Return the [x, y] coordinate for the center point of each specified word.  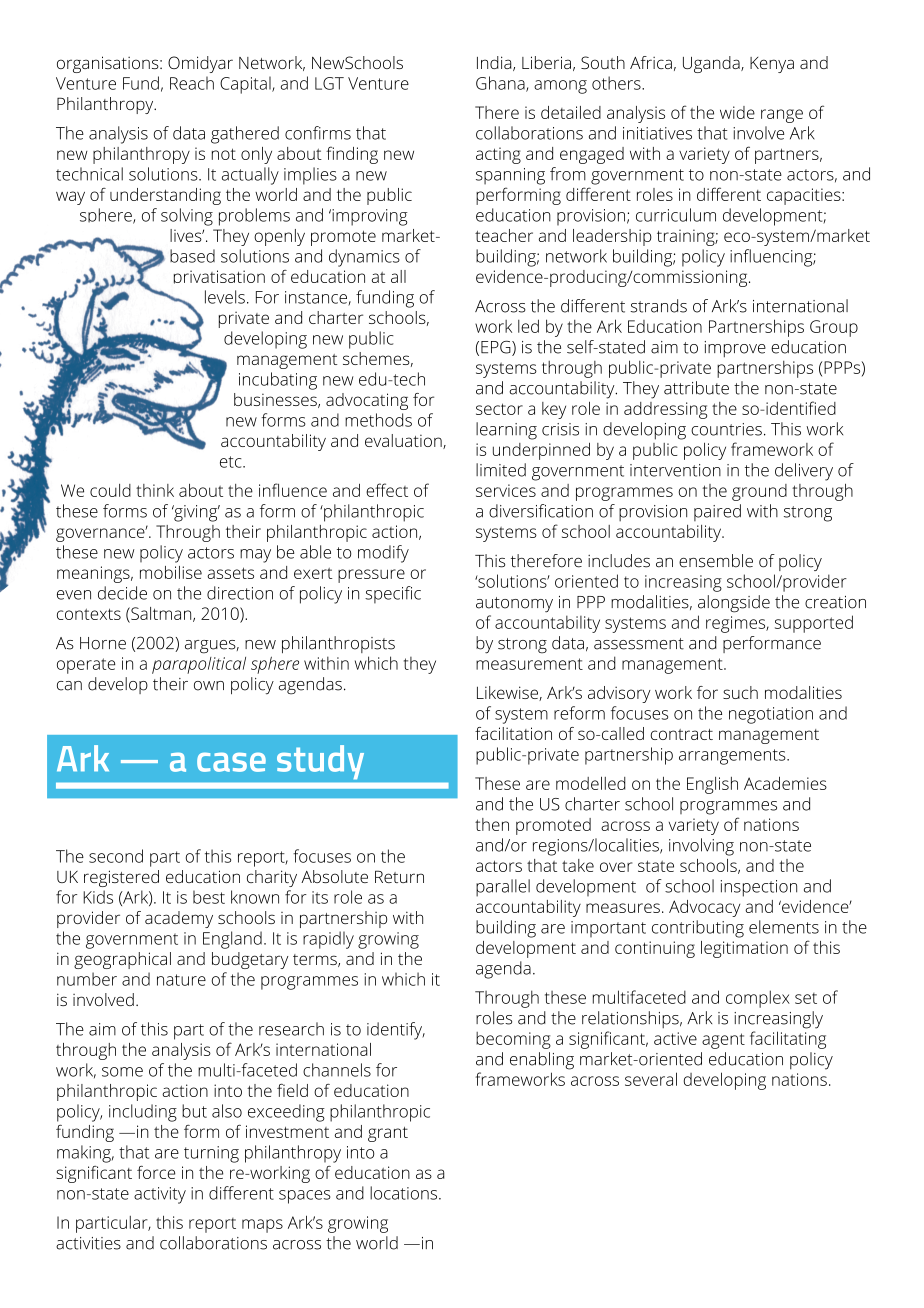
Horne [103, 643]
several [651, 1079]
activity [160, 1195]
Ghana [501, 84]
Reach [192, 83]
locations [405, 1193]
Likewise [508, 693]
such [740, 692]
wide [737, 112]
